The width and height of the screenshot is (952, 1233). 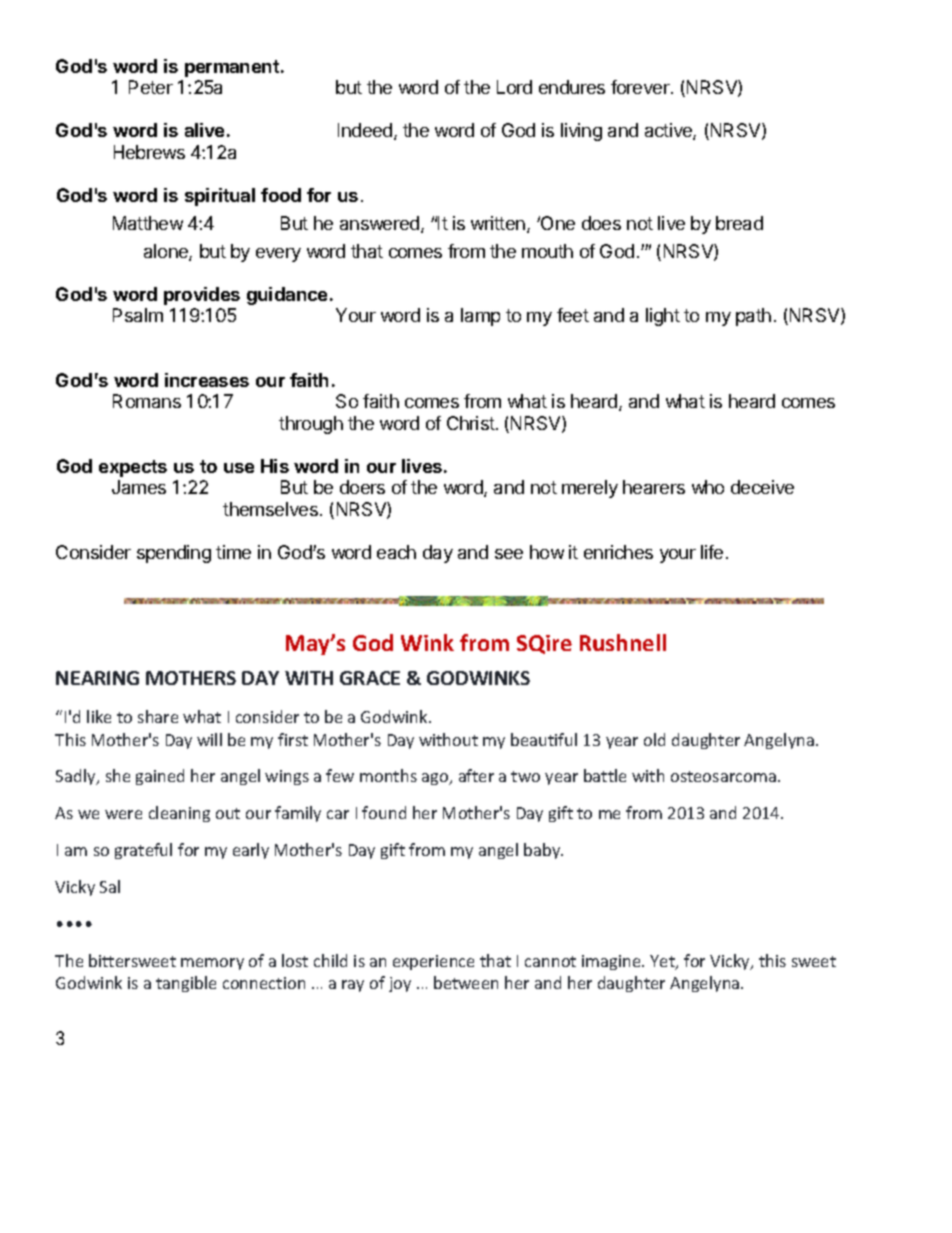 I want to click on forever, so click(x=641, y=87).
